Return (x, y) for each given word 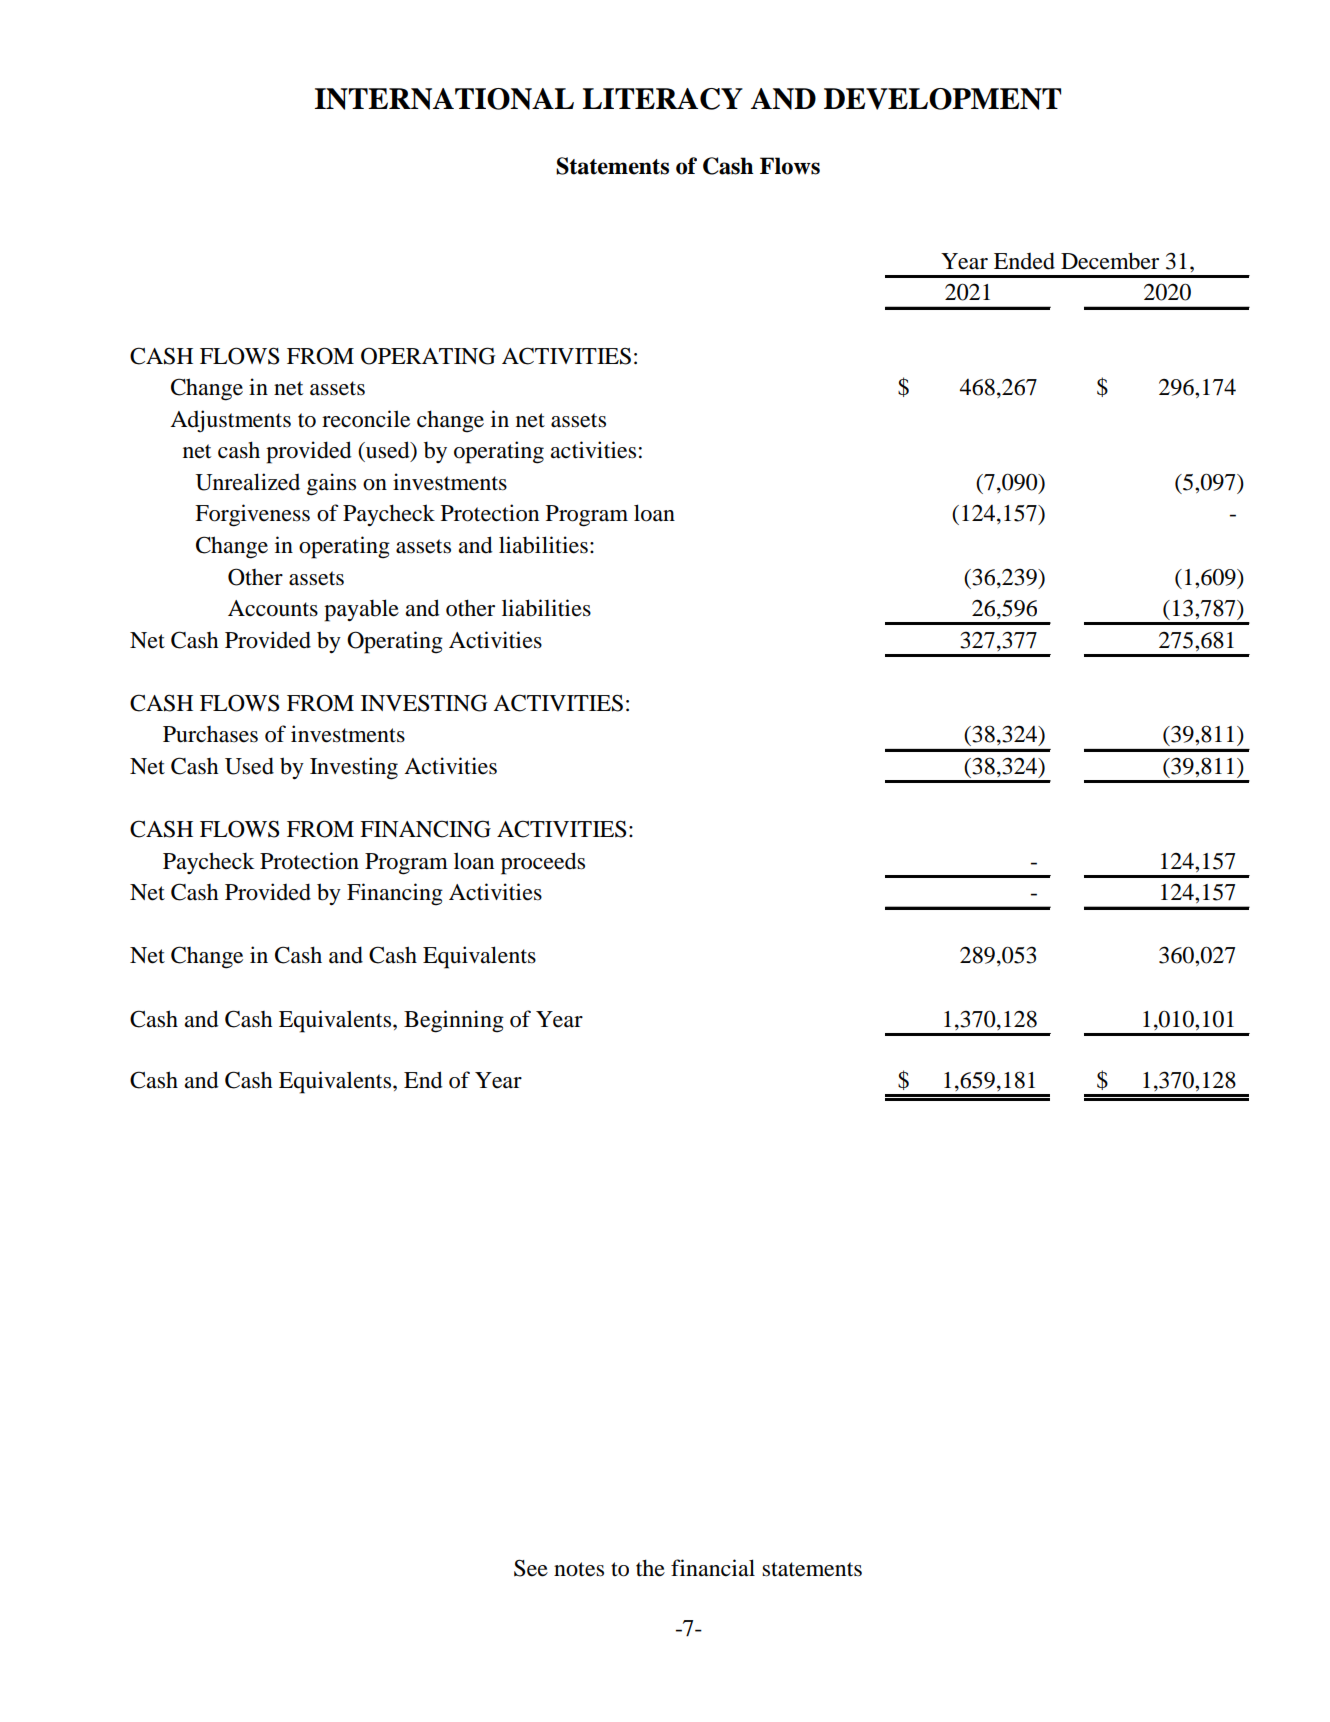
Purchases (210, 734)
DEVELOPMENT (942, 99)
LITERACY (662, 99)
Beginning (454, 1021)
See (531, 1568)
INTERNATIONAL (444, 99)
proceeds (543, 863)
